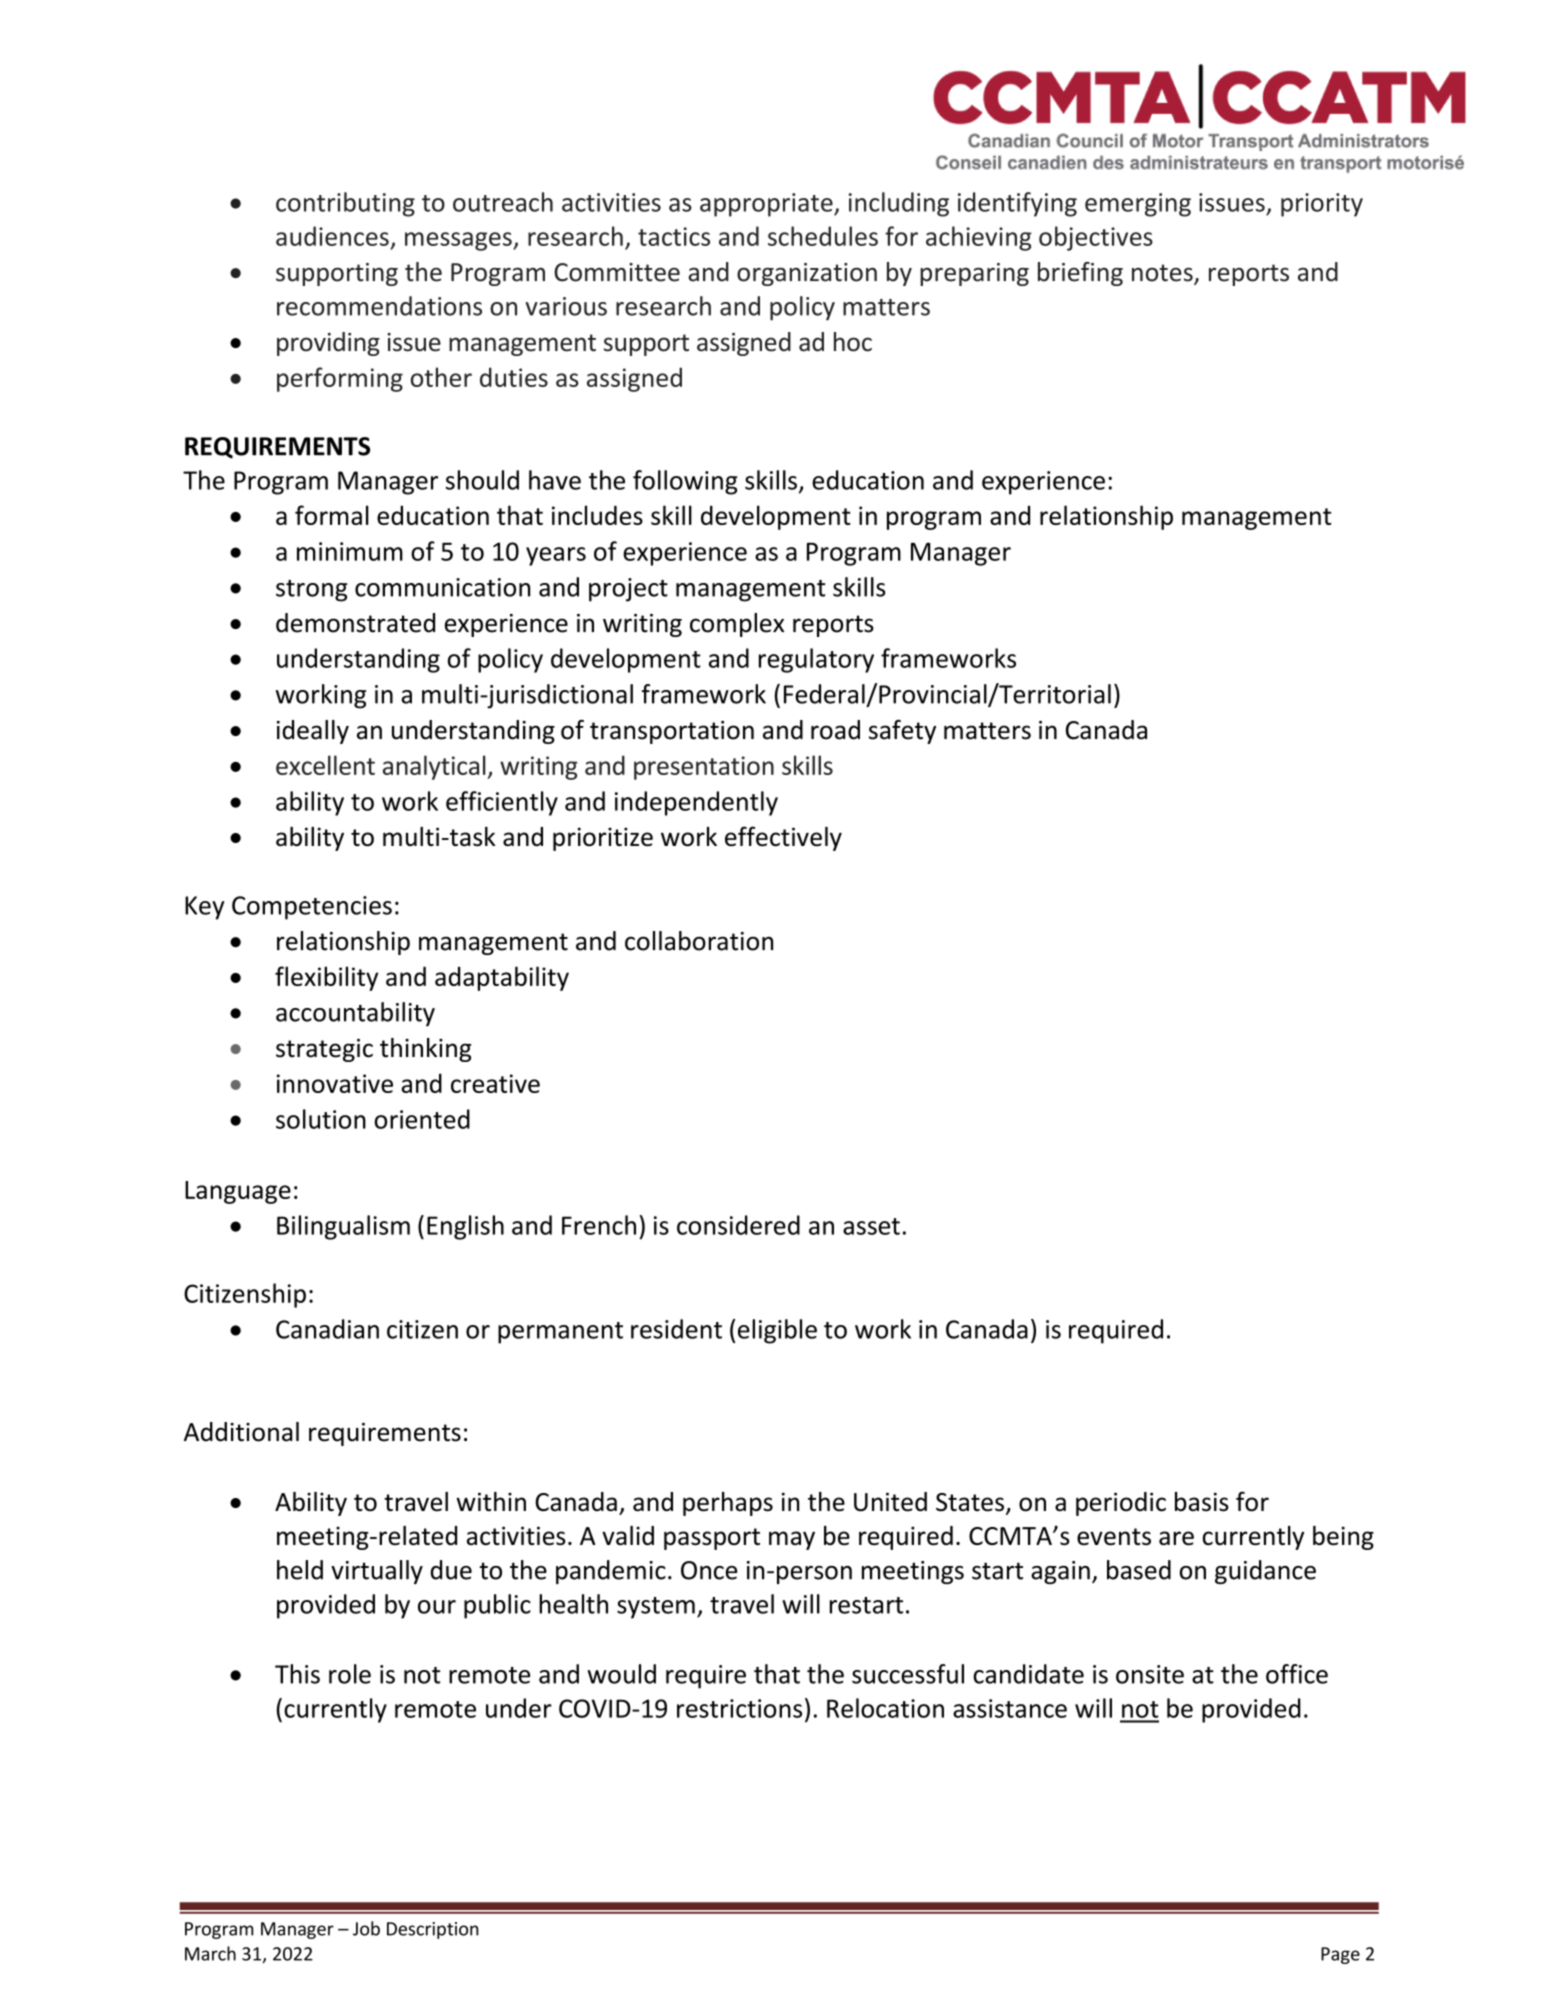 This screenshot has height=2016, width=1558. Describe the element at coordinates (739, 1708) in the screenshot. I see `restrictions` at that location.
